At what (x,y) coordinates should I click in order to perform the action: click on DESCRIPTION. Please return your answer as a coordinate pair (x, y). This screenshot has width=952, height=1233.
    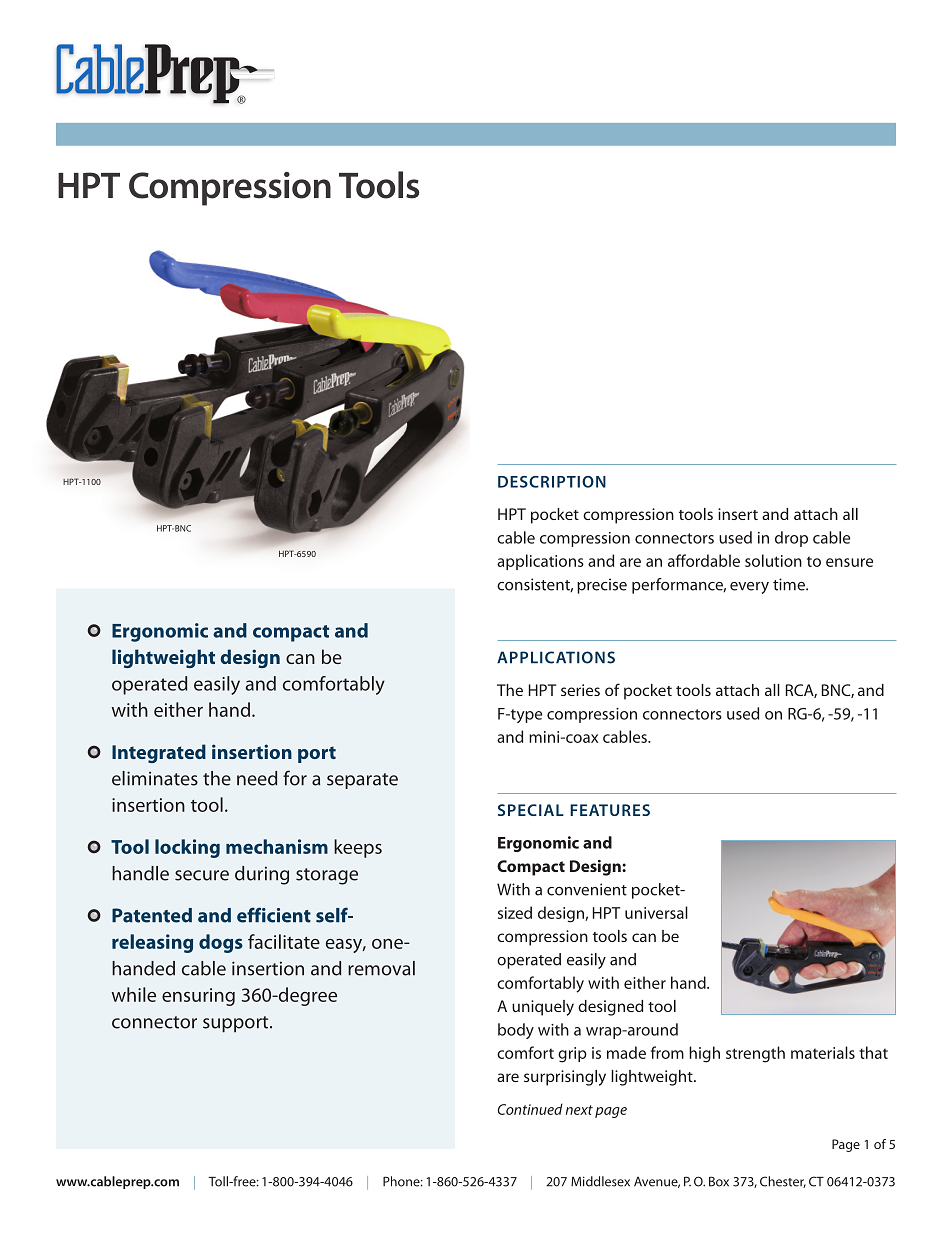
    Looking at the image, I should click on (552, 482).
